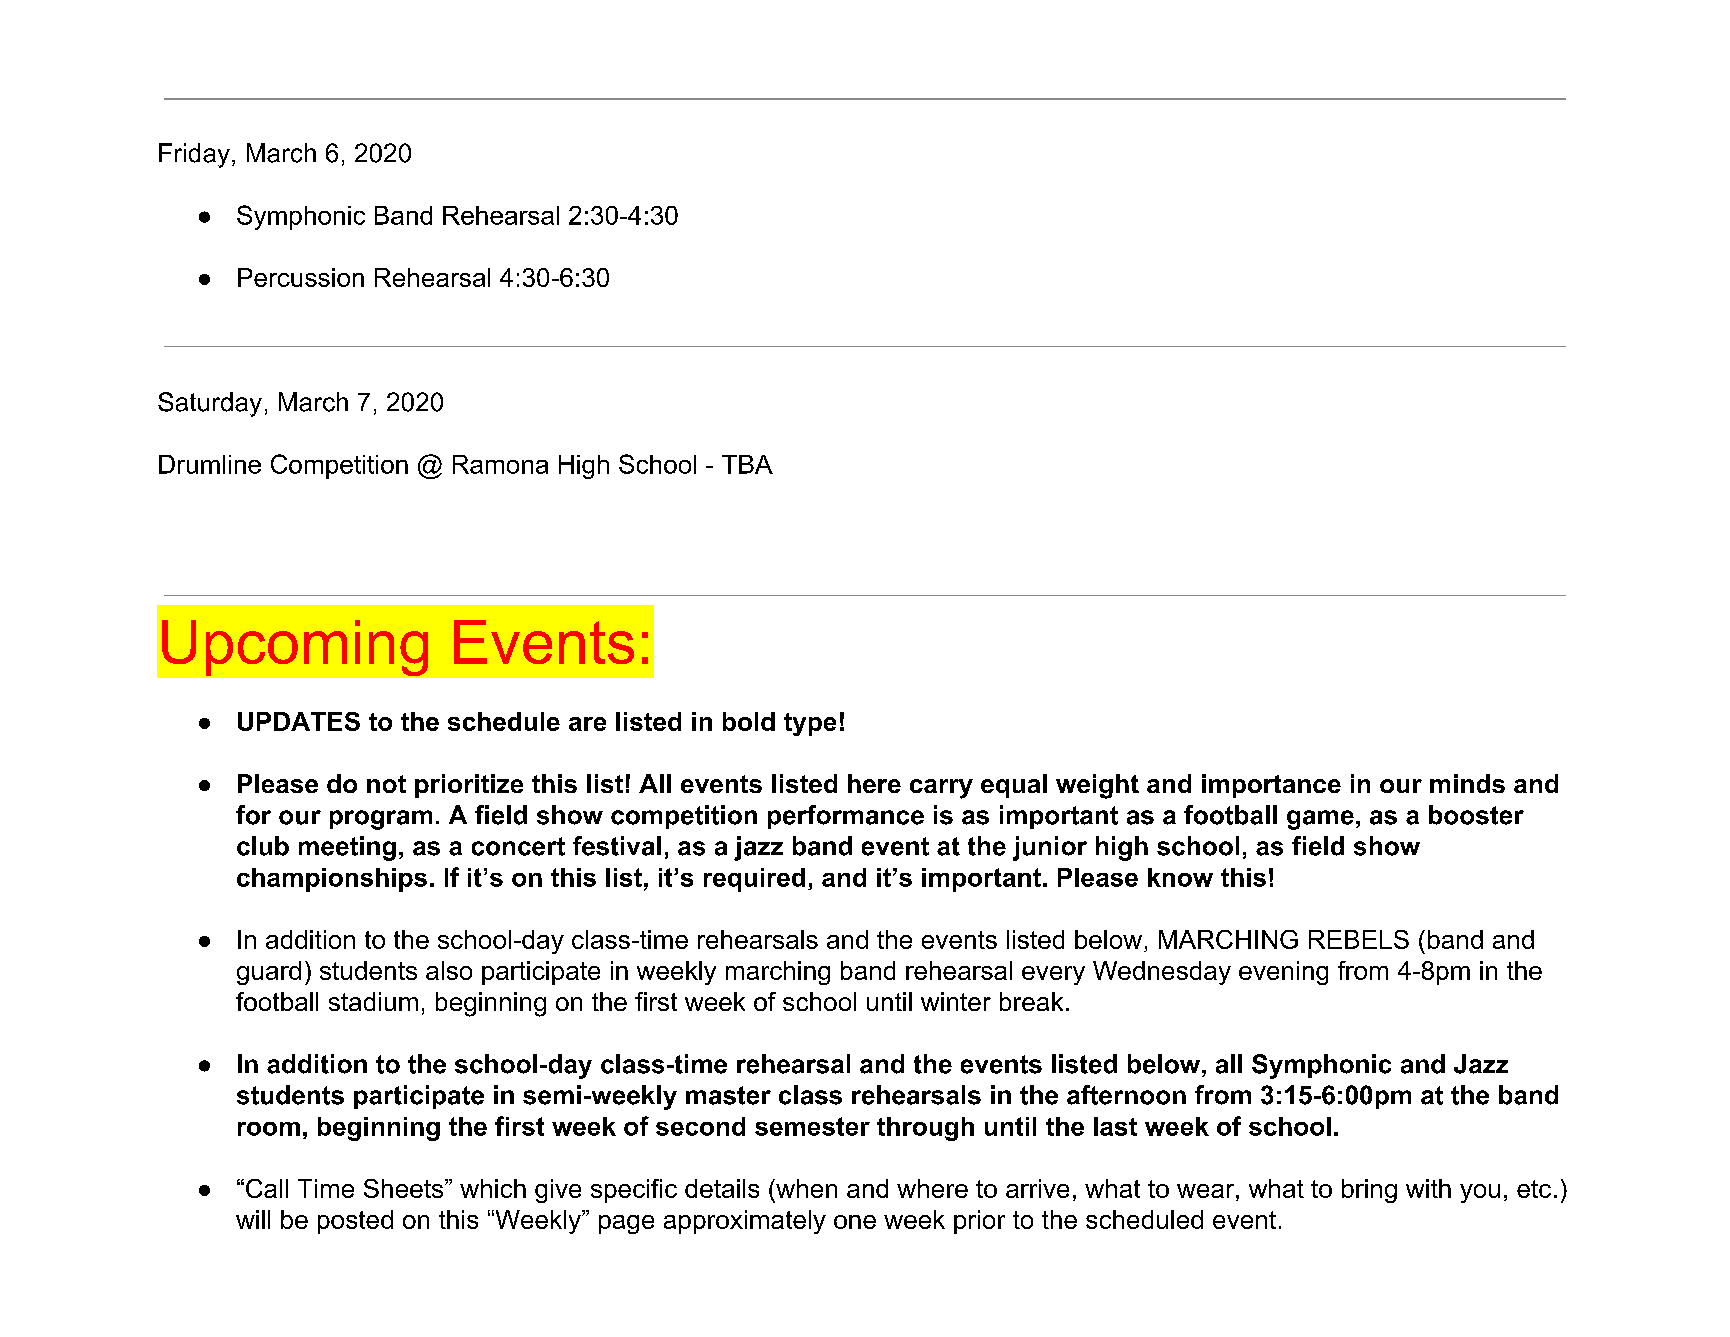 The height and width of the document is (1337, 1730). What do you see at coordinates (405, 1188) in the document?
I see `Sheets` at bounding box center [405, 1188].
